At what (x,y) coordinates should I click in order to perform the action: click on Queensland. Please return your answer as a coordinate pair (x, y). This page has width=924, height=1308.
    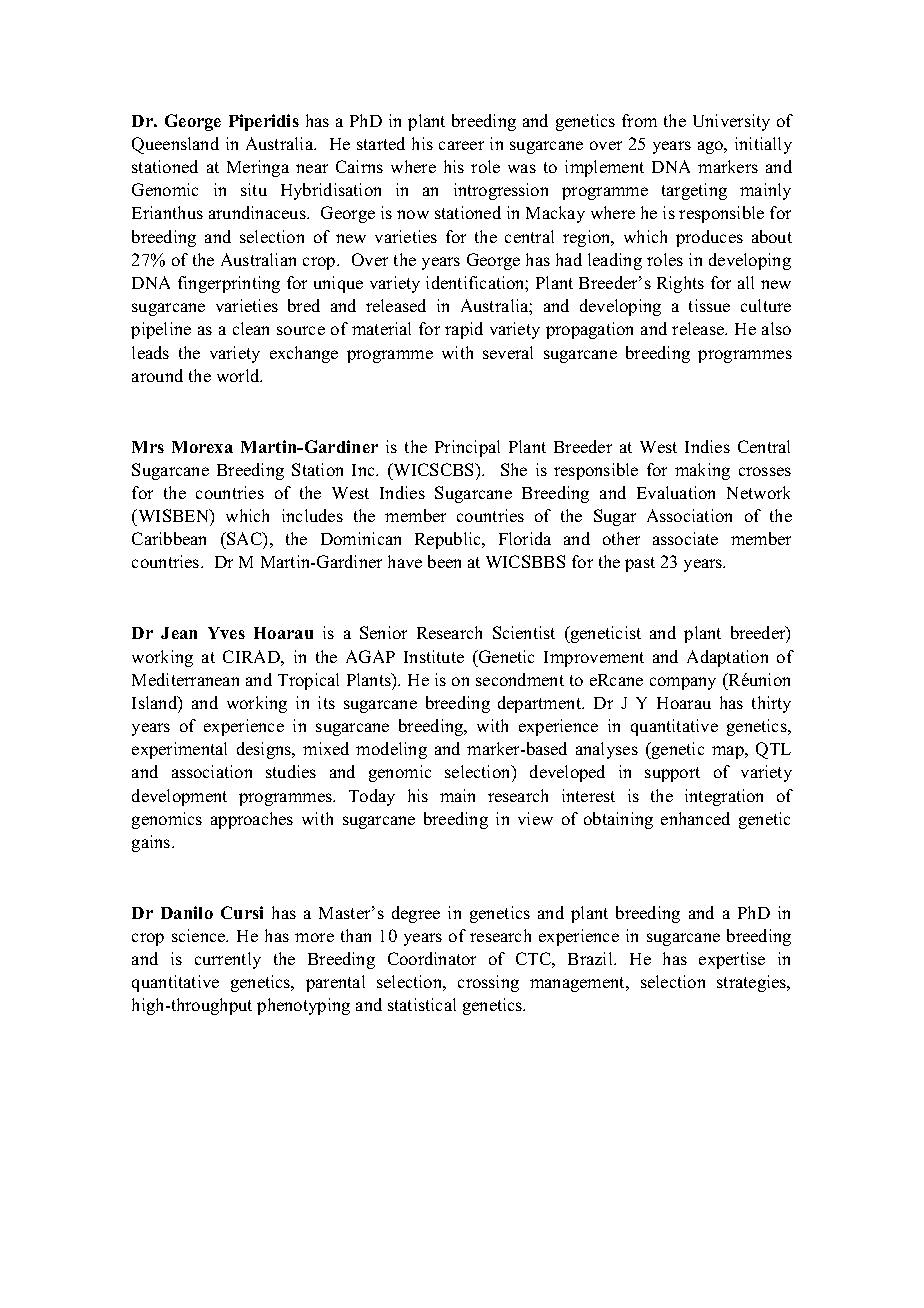
    Looking at the image, I should click on (175, 145).
